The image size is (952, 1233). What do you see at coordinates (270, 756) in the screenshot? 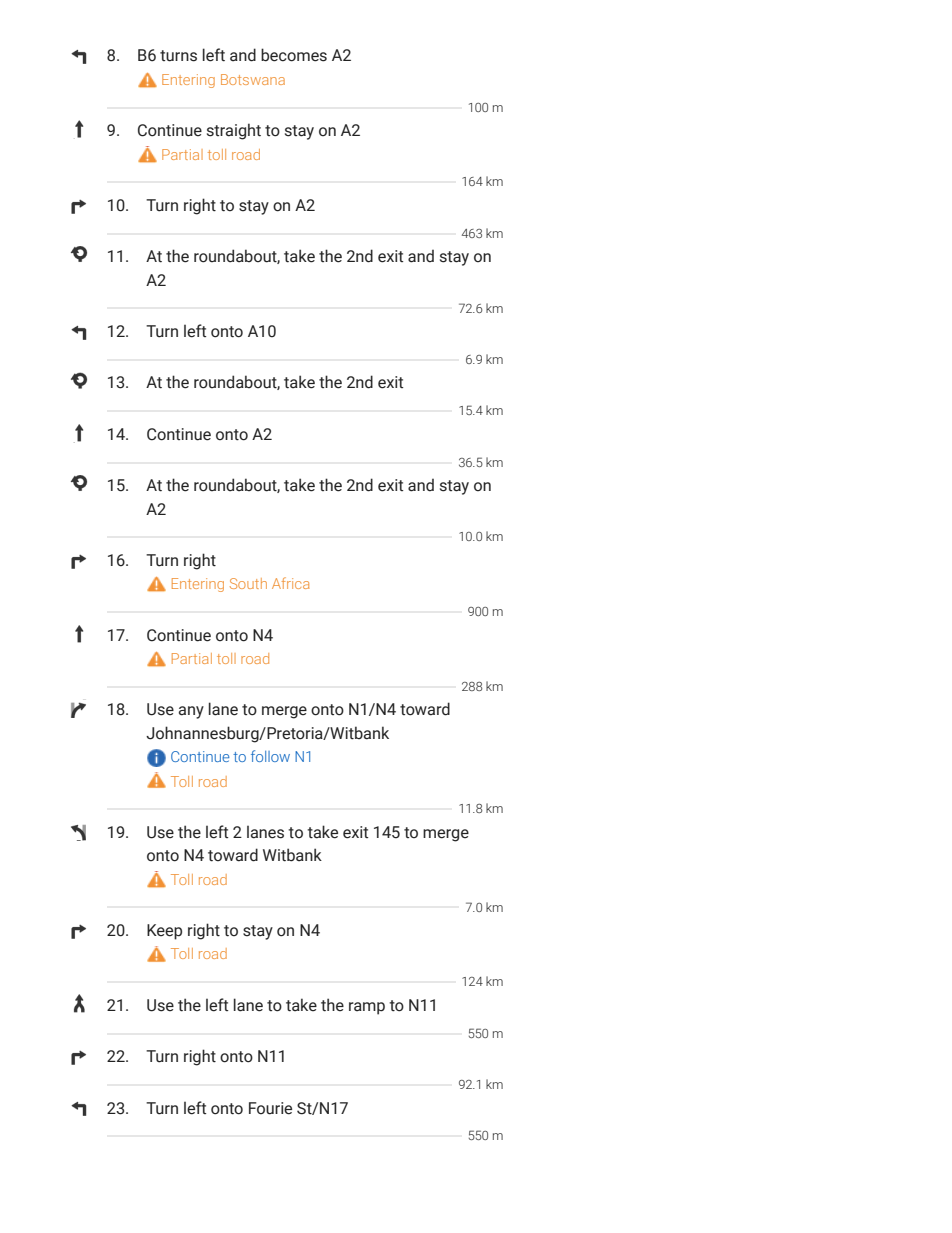
I see `follow` at bounding box center [270, 756].
